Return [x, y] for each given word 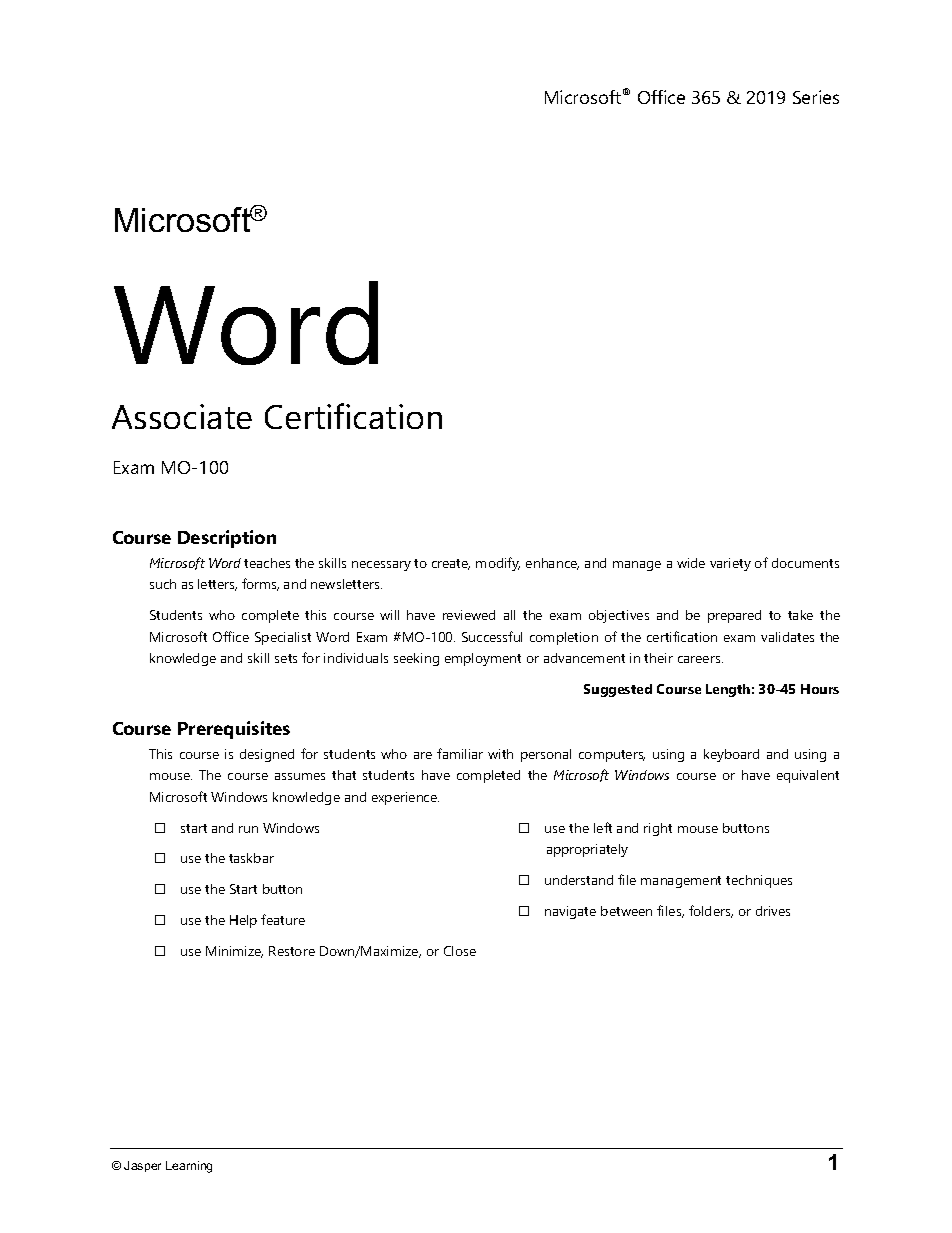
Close [460, 951]
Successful [492, 636]
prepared [734, 616]
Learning [189, 1167]
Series [816, 97]
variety [730, 564]
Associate [182, 416]
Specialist [283, 638]
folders [711, 911]
